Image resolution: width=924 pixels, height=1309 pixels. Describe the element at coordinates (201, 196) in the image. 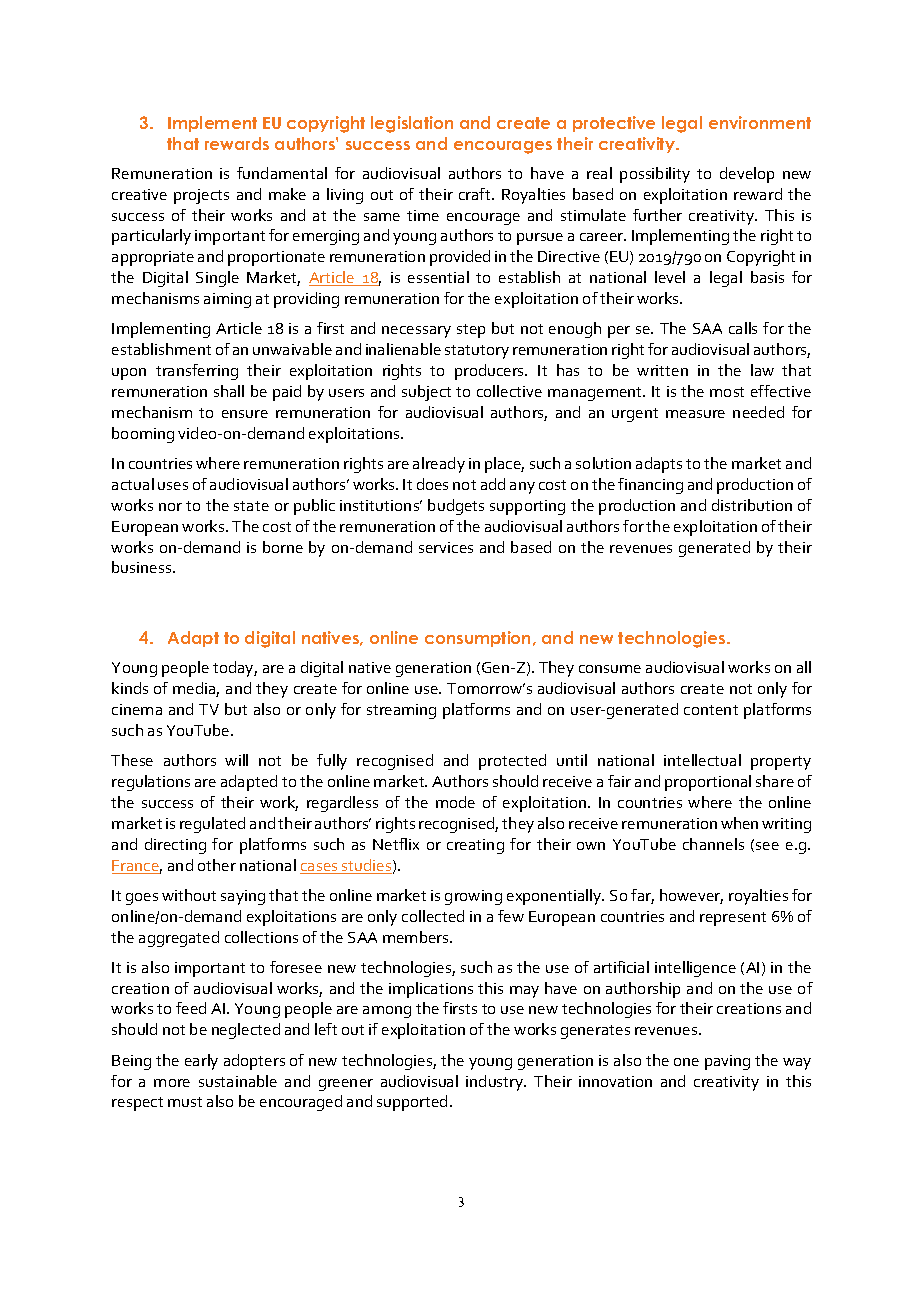

I see `projects` at that location.
